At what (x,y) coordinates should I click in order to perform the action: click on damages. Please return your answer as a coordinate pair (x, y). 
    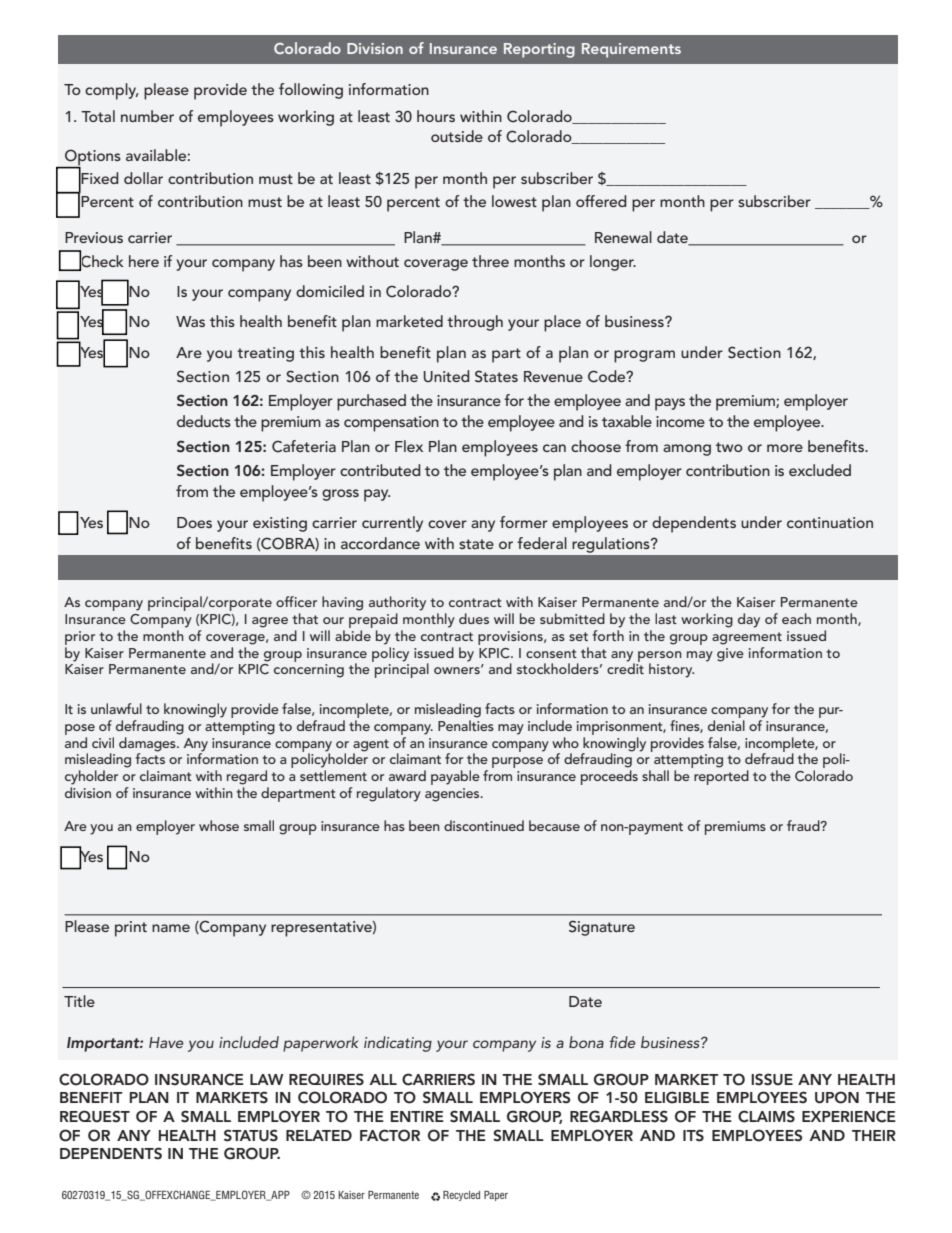
    Looking at the image, I should click on (148, 744).
